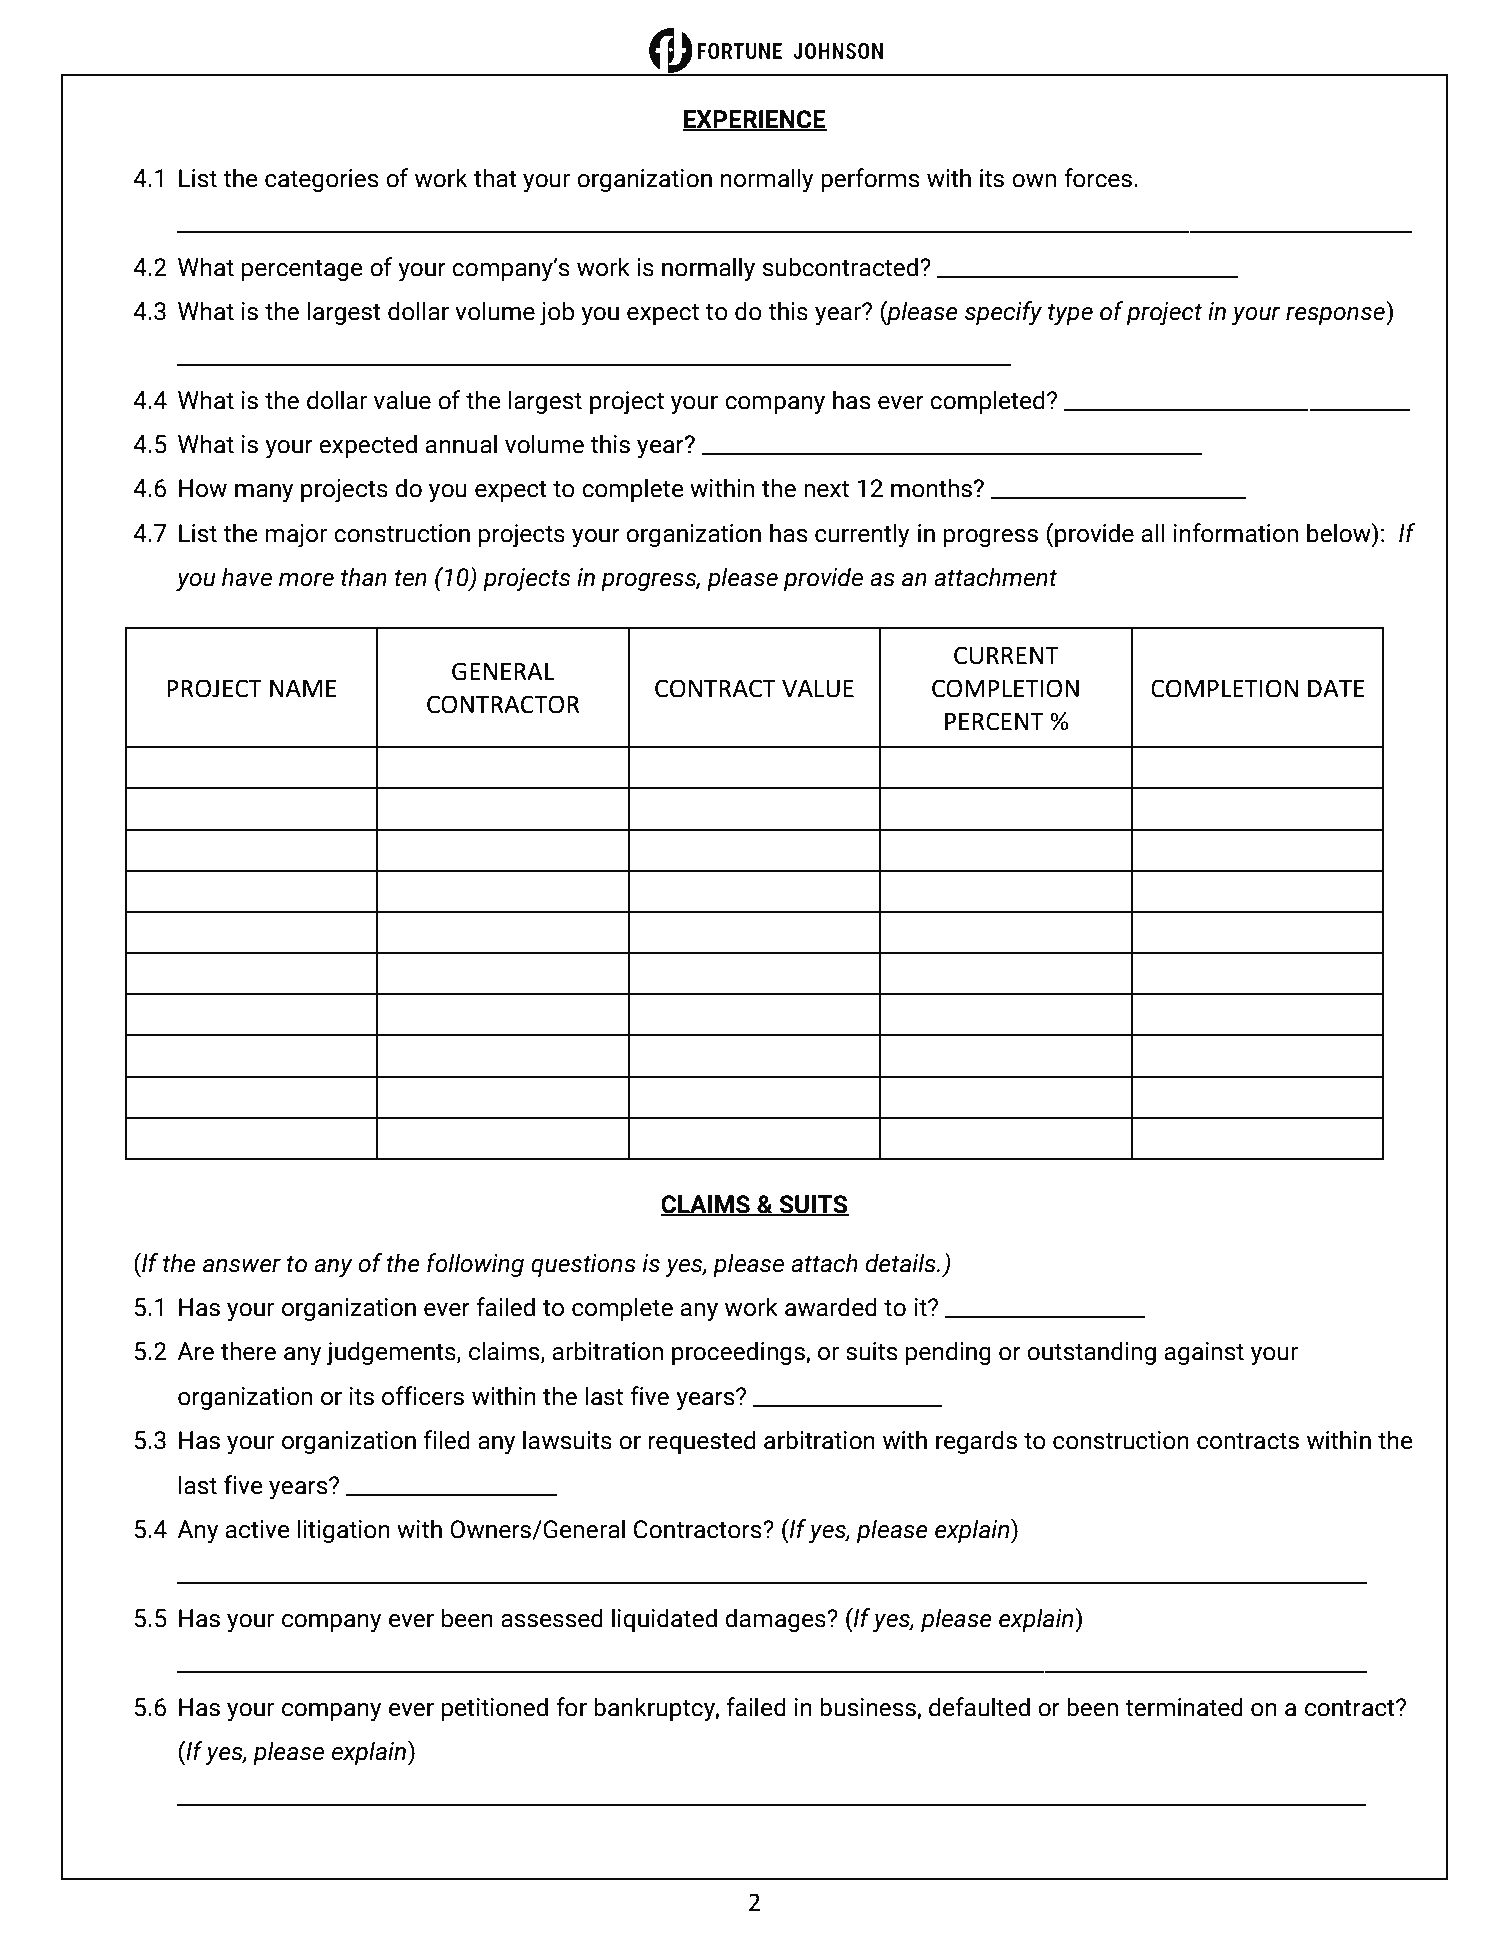  Describe the element at coordinates (1099, 178) in the screenshot. I see `forces` at that location.
